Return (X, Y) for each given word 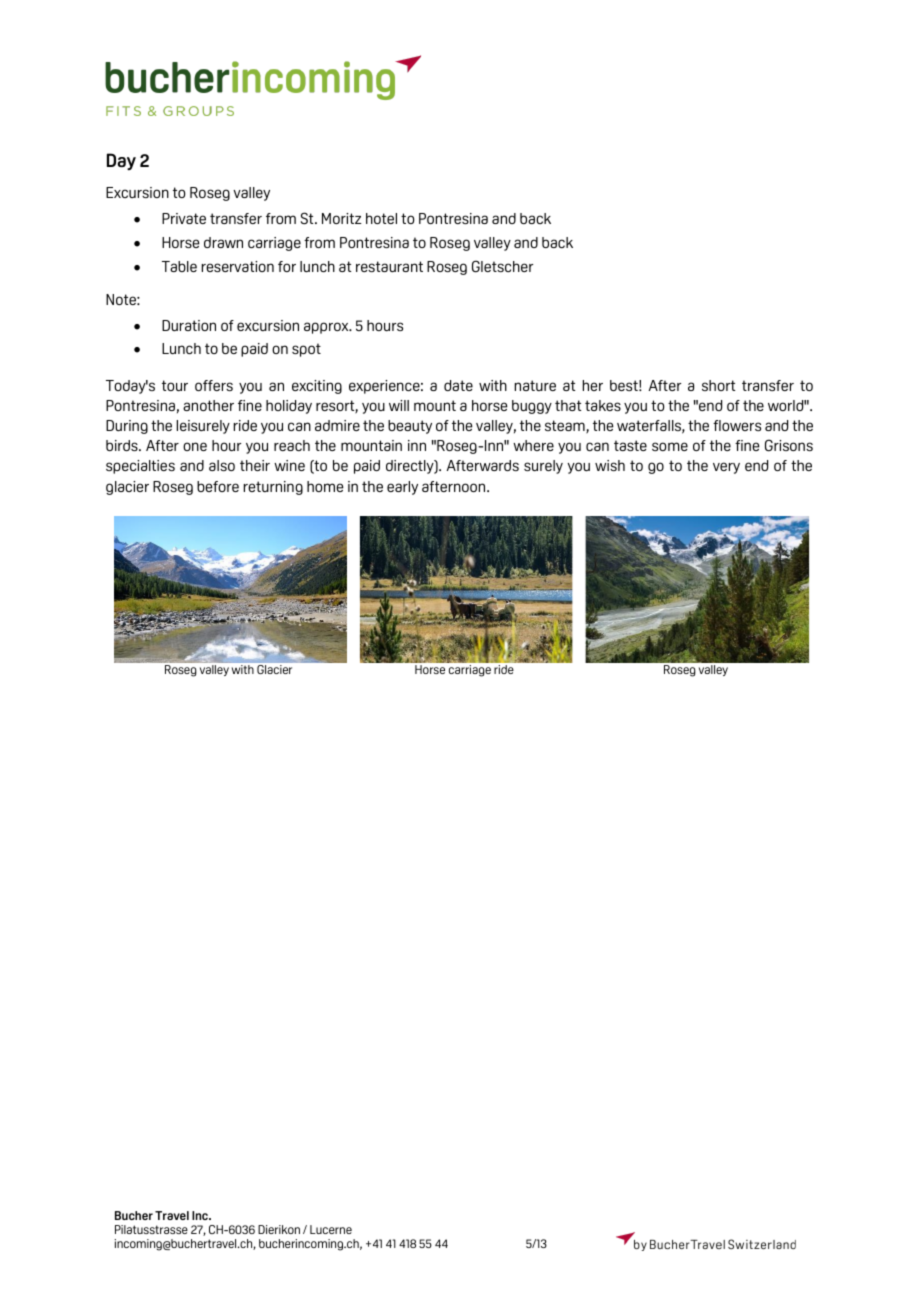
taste (630, 445)
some (670, 446)
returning (273, 488)
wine (289, 465)
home (325, 486)
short (718, 385)
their (255, 465)
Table (179, 266)
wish (610, 465)
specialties (140, 467)
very (726, 468)
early (402, 488)
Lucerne (331, 1229)
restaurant (389, 266)
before (218, 486)
